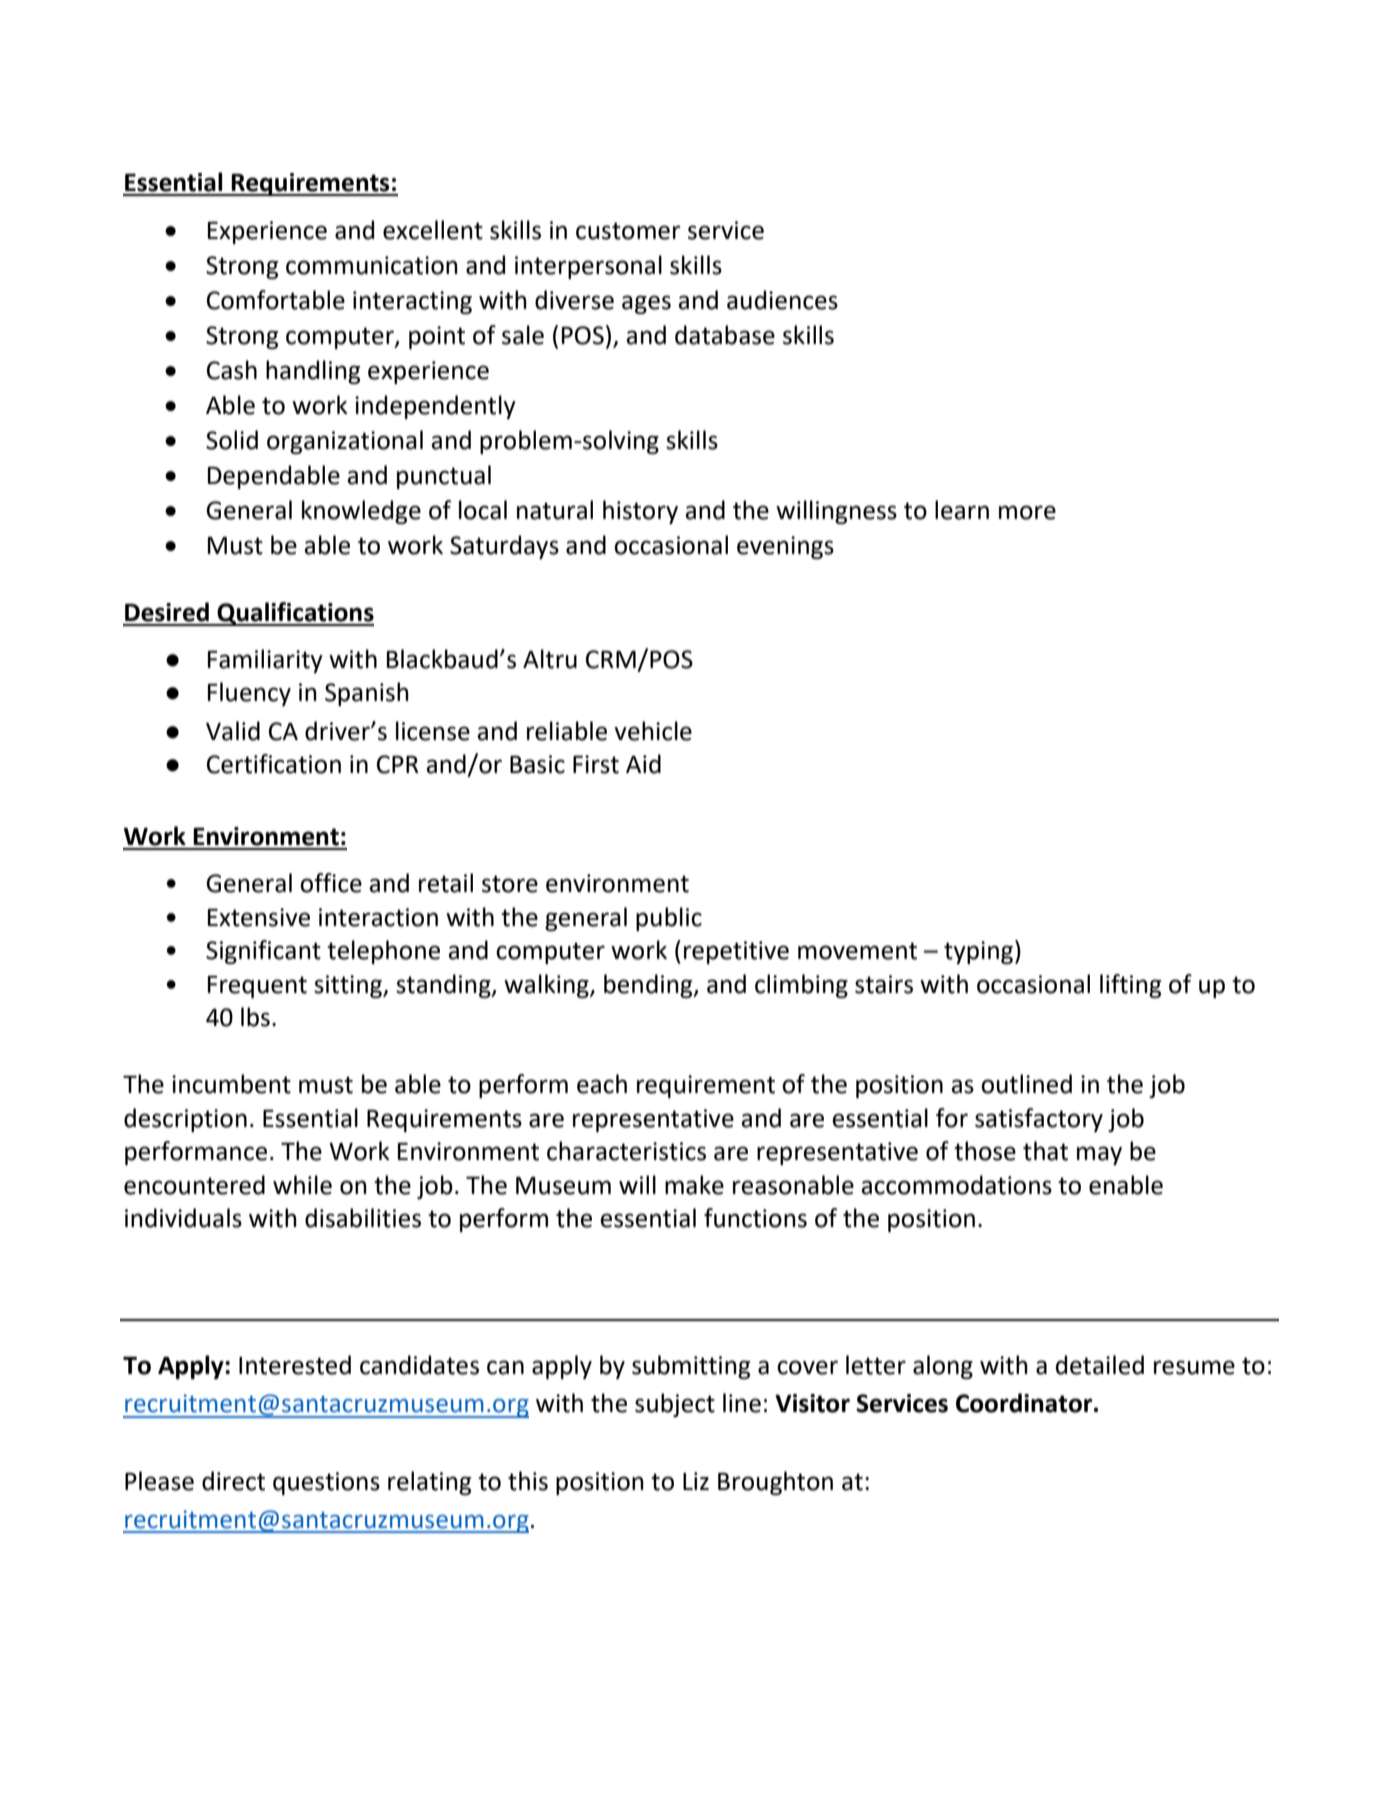 The width and height of the document is (1399, 1810). Describe the element at coordinates (1027, 512) in the document. I see `more` at that location.
